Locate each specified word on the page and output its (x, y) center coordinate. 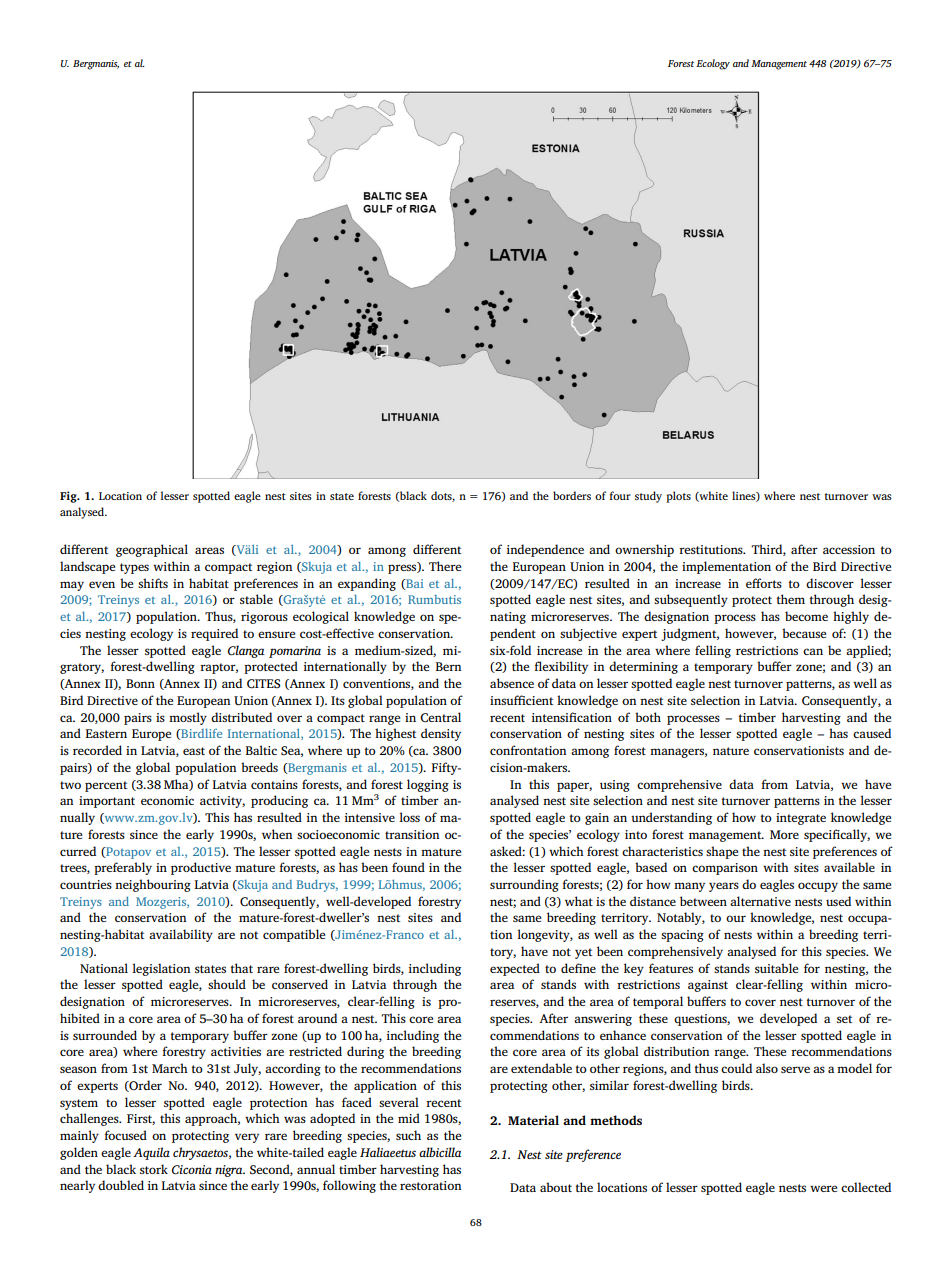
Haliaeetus (388, 1152)
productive (201, 868)
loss (409, 817)
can (813, 651)
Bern (448, 666)
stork (154, 1169)
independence (545, 550)
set (844, 1019)
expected (515, 969)
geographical (152, 550)
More (784, 834)
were (823, 1188)
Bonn (140, 683)
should (227, 984)
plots (678, 497)
